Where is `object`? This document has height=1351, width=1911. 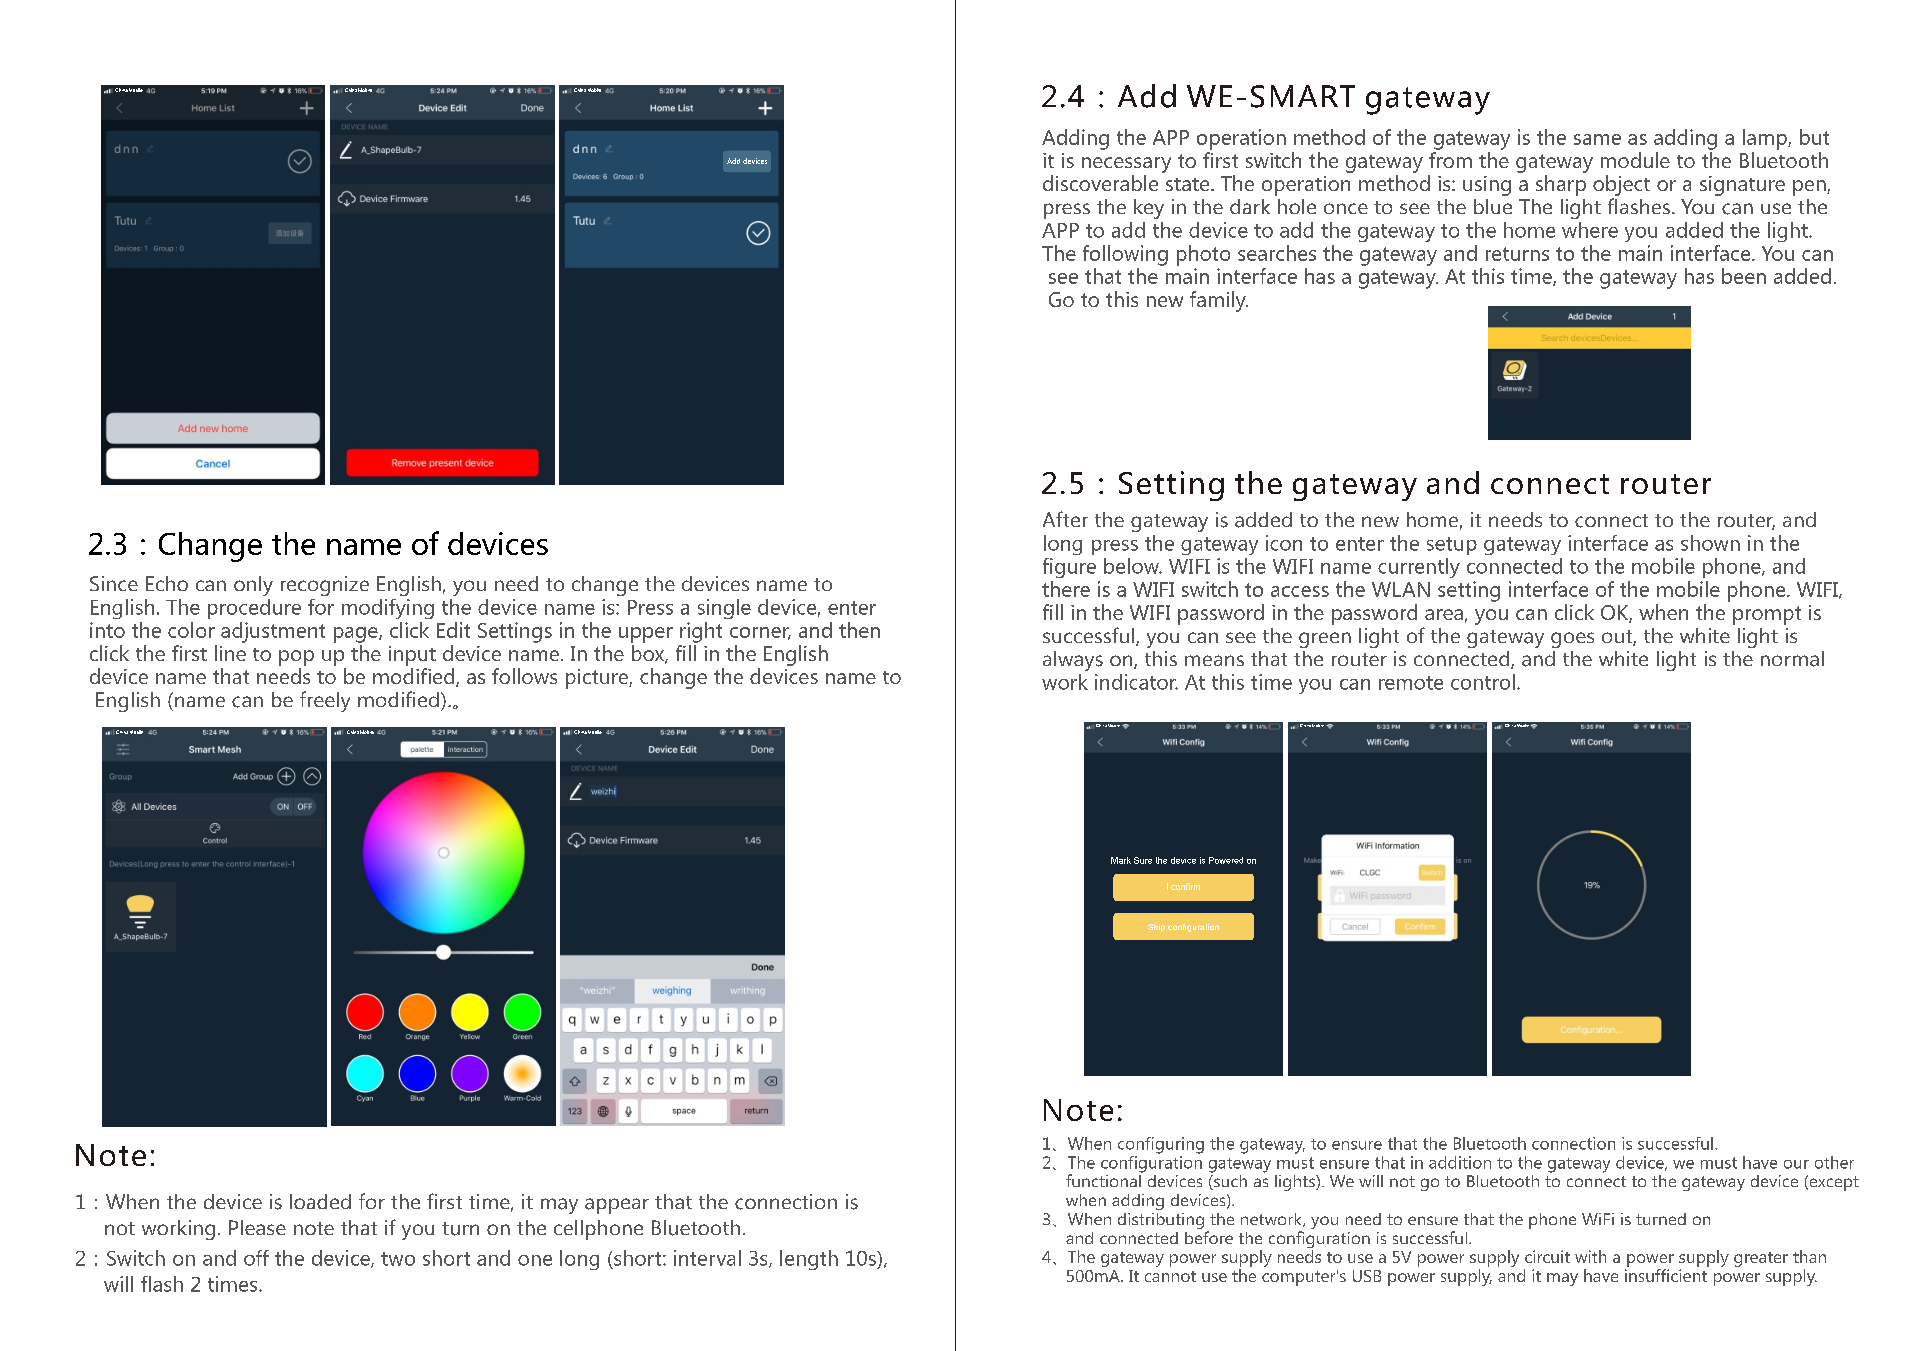
object is located at coordinates (1621, 187).
